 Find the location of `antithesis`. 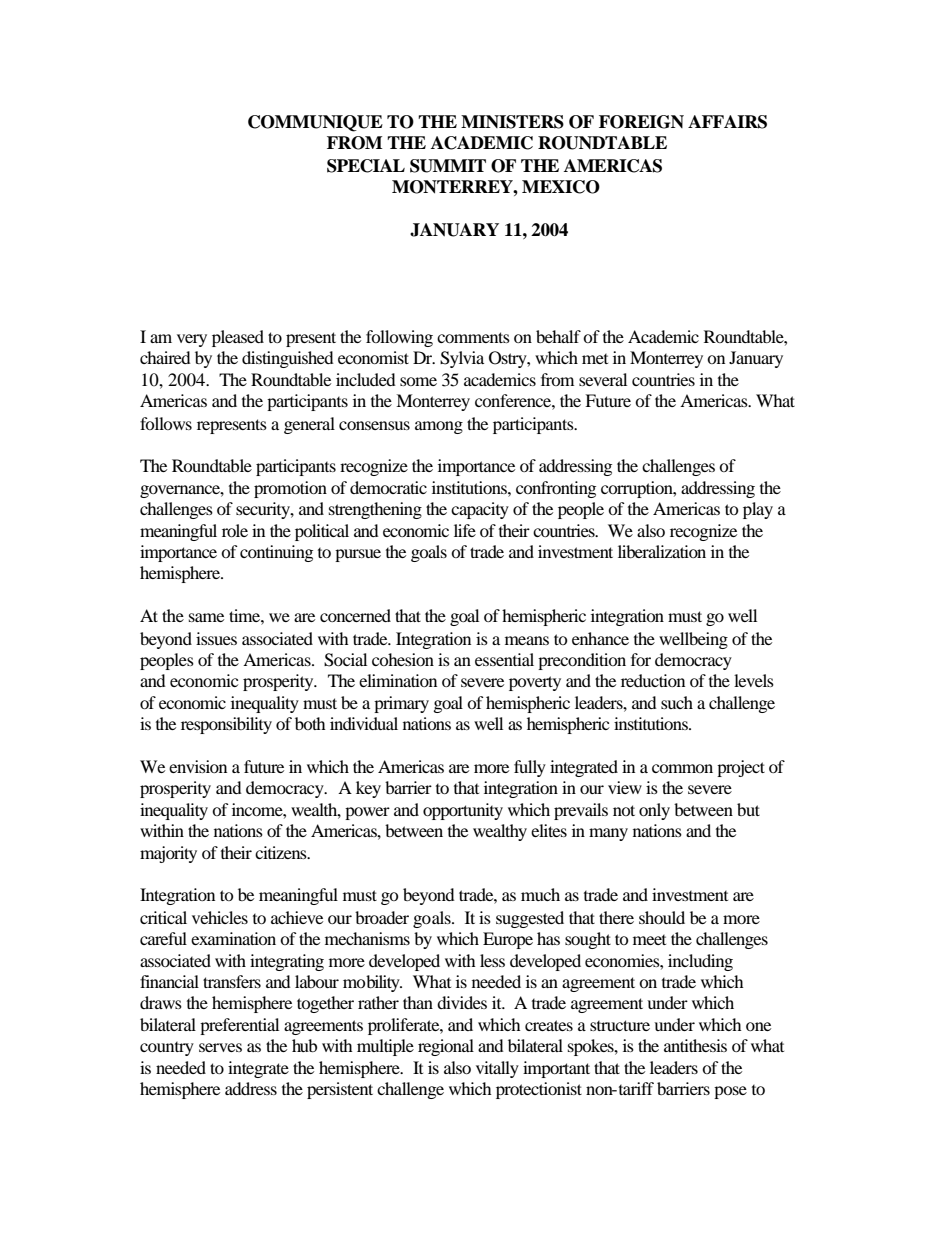

antithesis is located at coordinates (695, 1045).
